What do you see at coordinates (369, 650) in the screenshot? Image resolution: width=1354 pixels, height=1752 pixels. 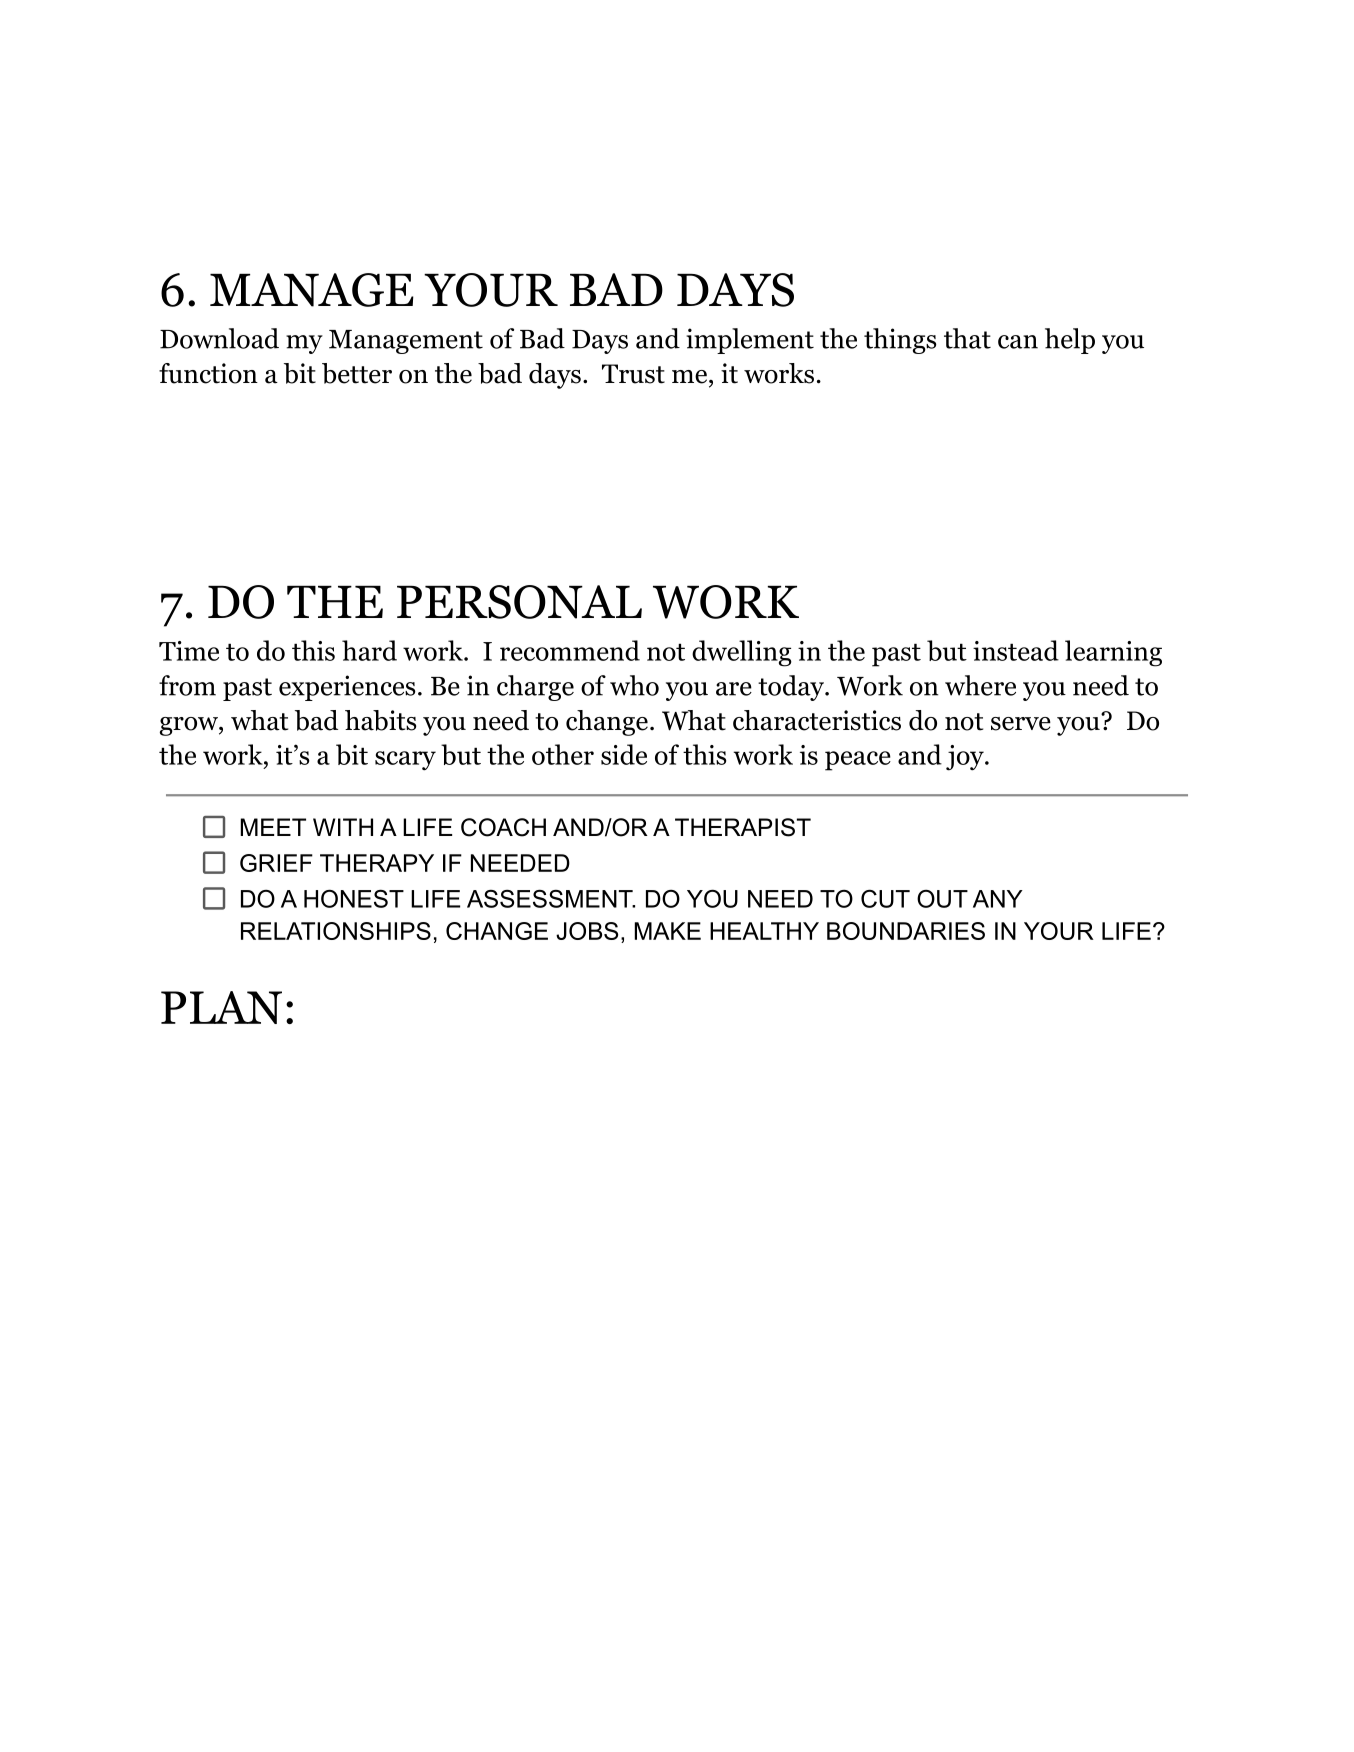 I see `hard` at bounding box center [369, 650].
